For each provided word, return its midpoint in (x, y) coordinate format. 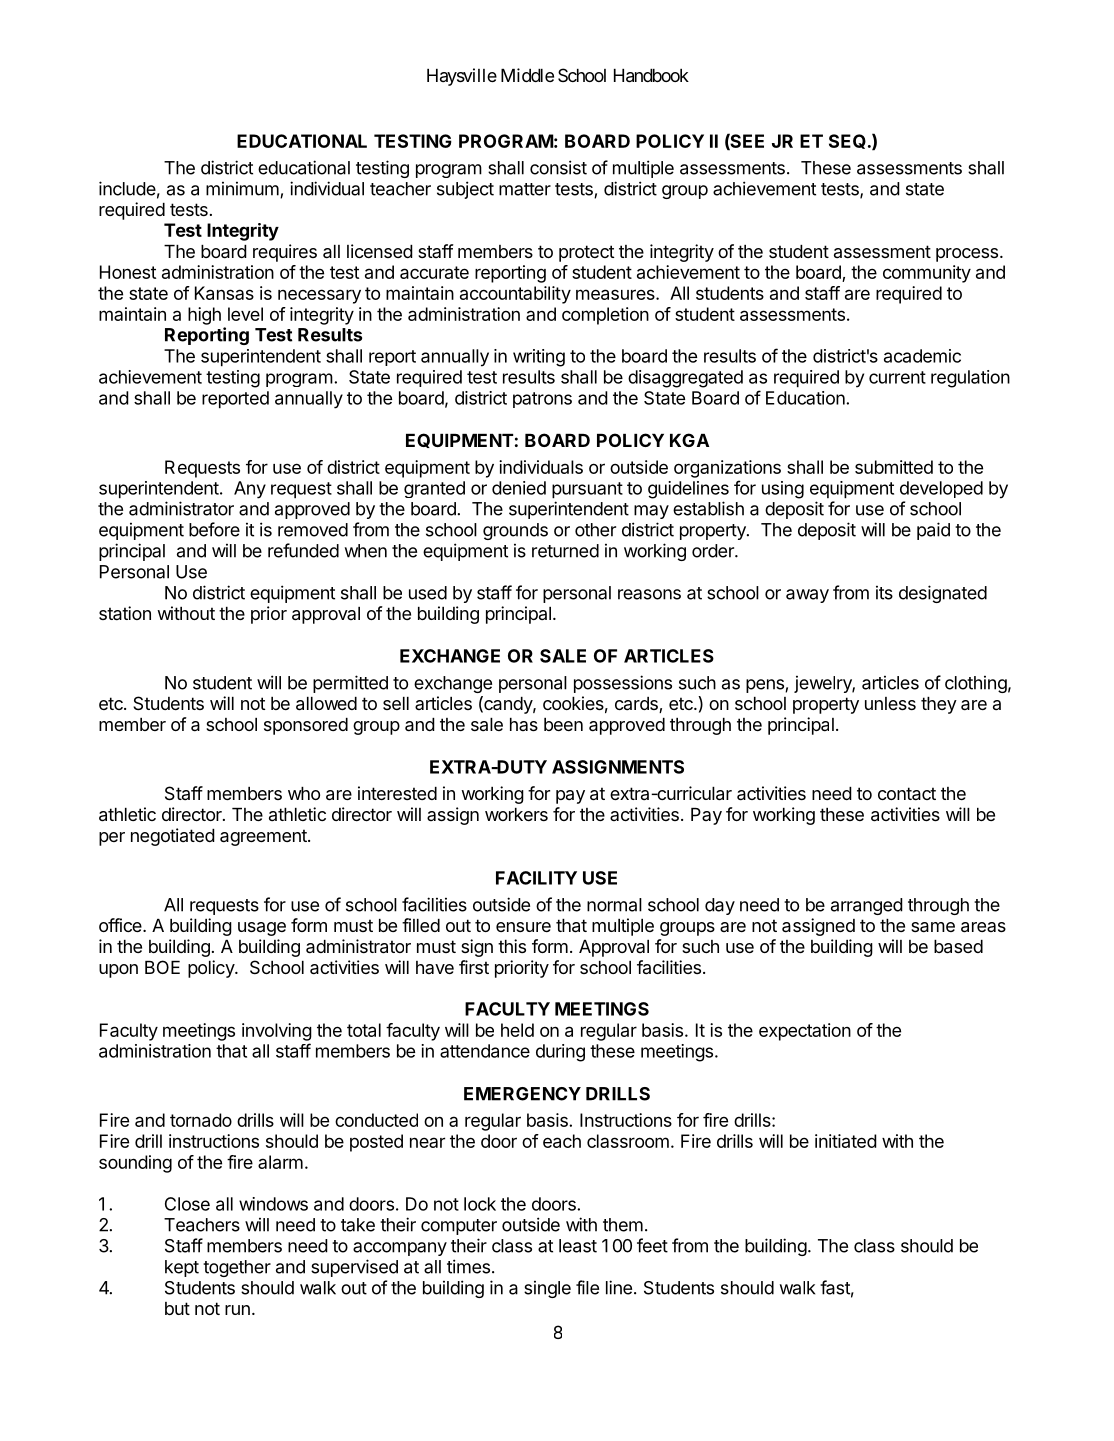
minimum (242, 189)
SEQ (847, 141)
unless (890, 703)
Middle (527, 75)
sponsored (306, 726)
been (563, 724)
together (237, 1268)
